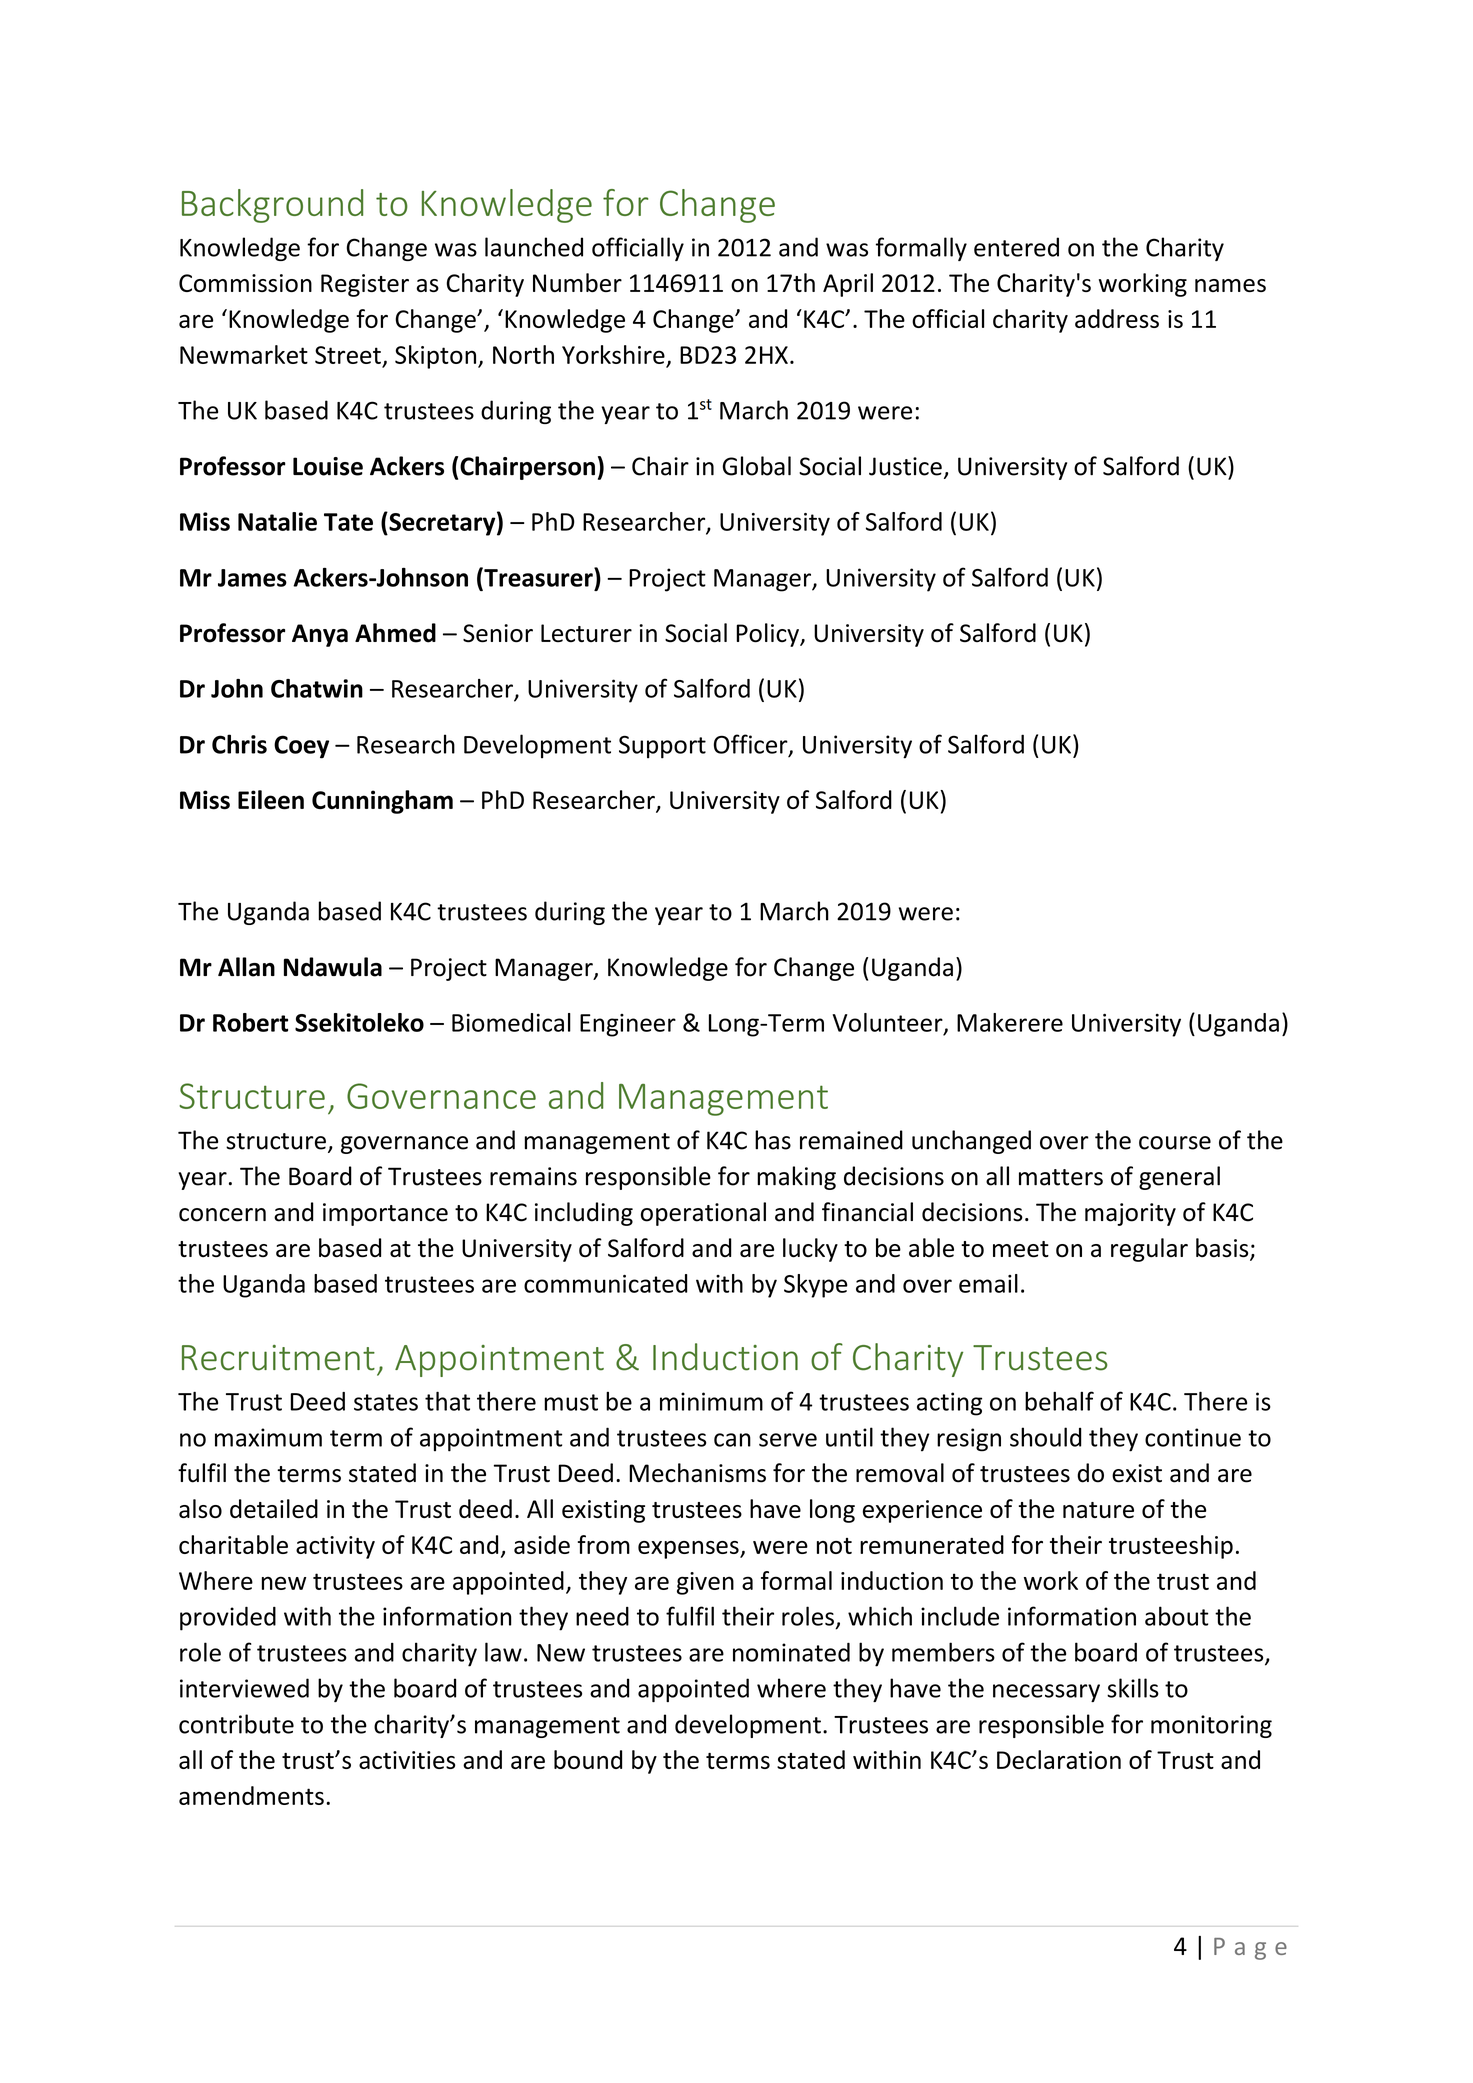  I want to click on Robert, so click(250, 1022).
